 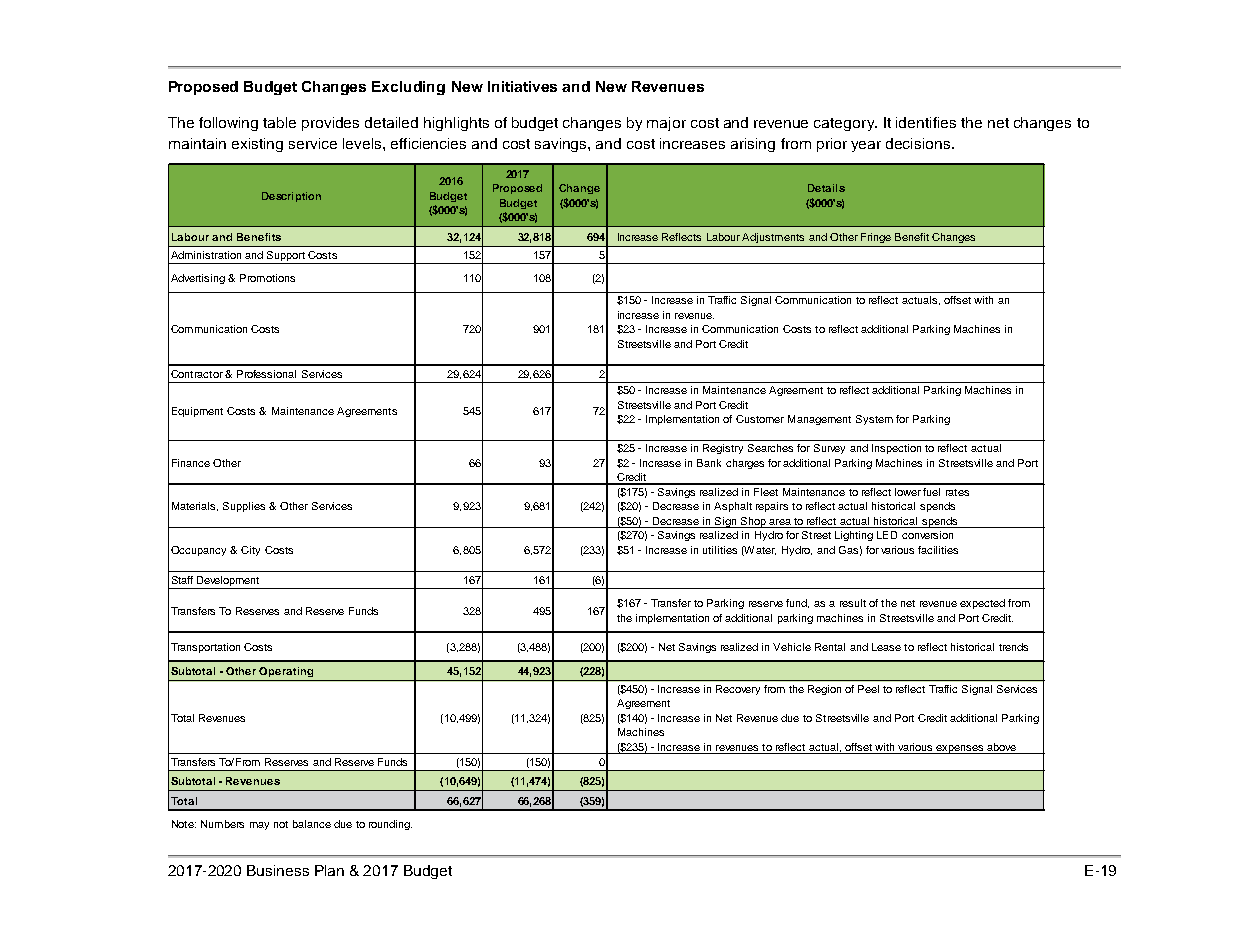 What do you see at coordinates (244, 507) in the screenshot?
I see `Supplies` at bounding box center [244, 507].
